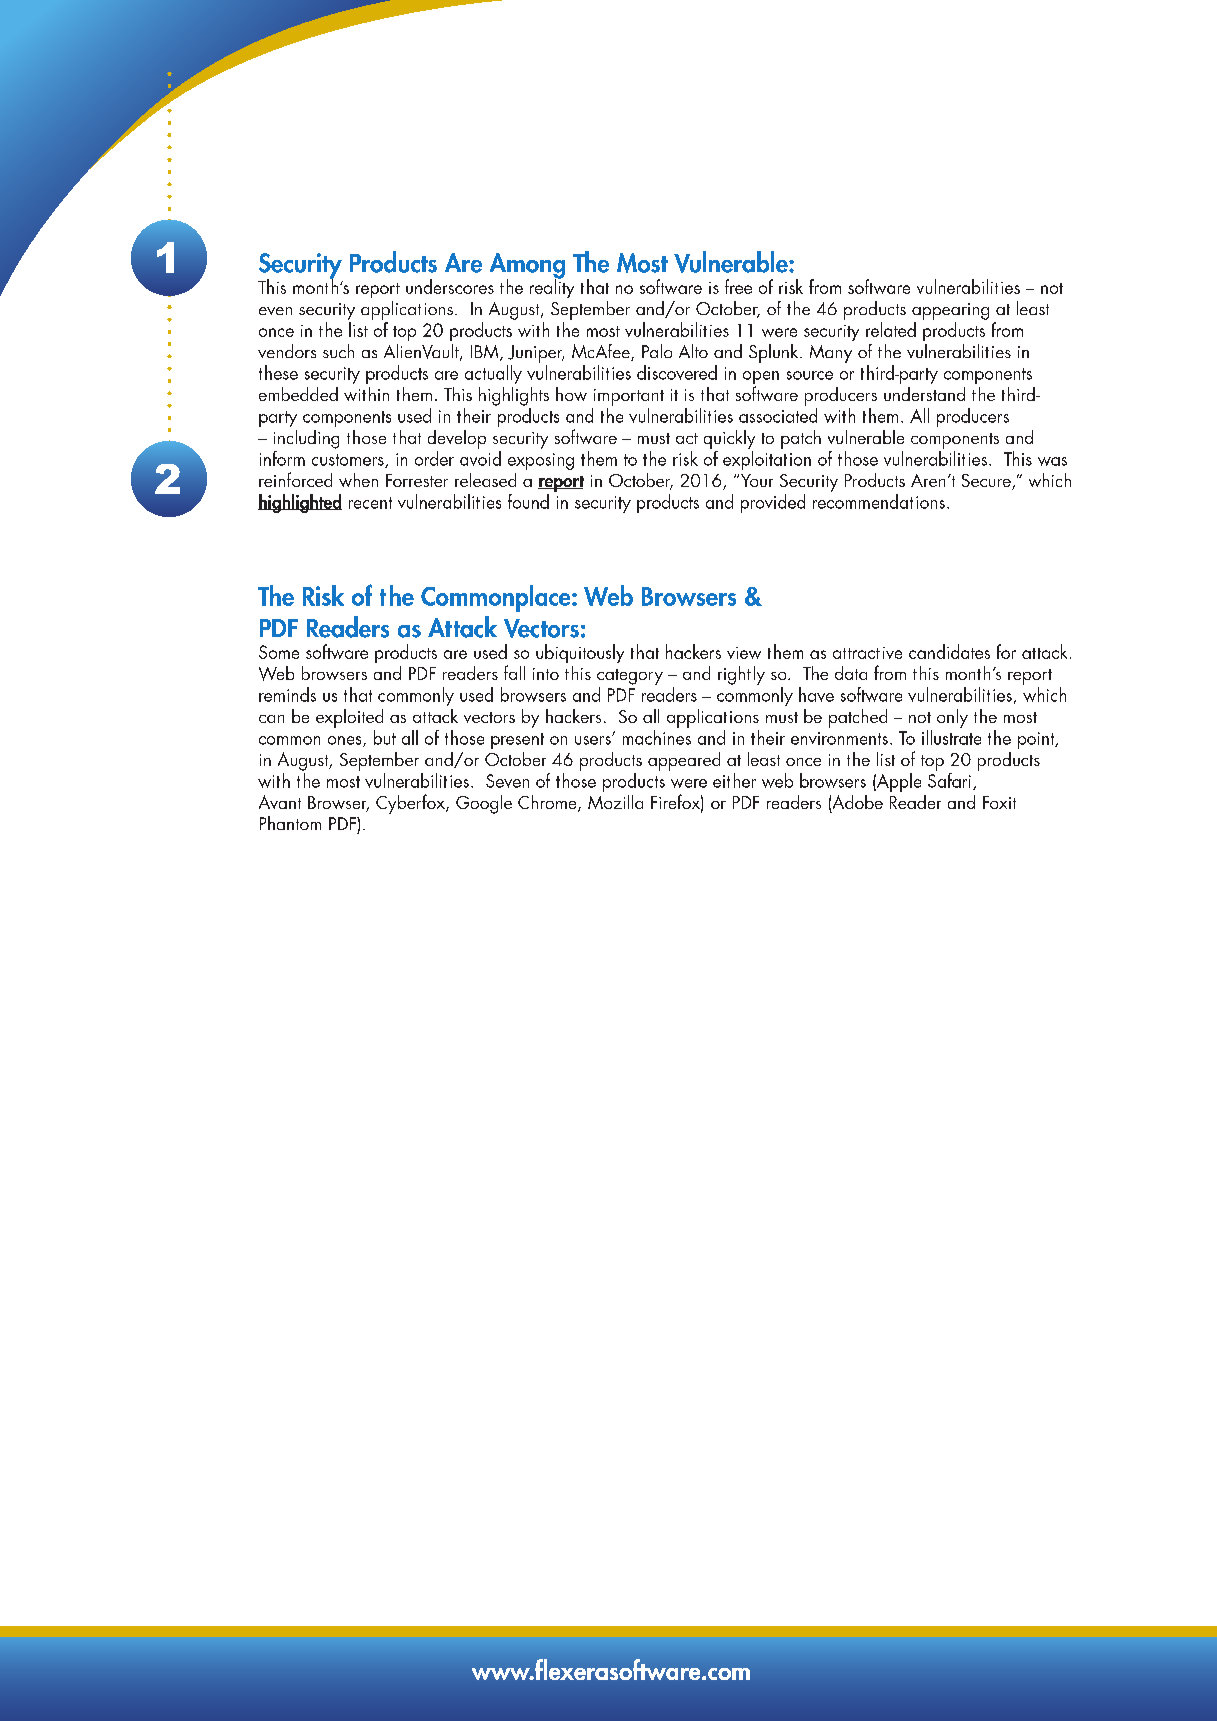 This screenshot has width=1217, height=1721. What do you see at coordinates (950, 311) in the screenshot?
I see `appearing` at bounding box center [950, 311].
